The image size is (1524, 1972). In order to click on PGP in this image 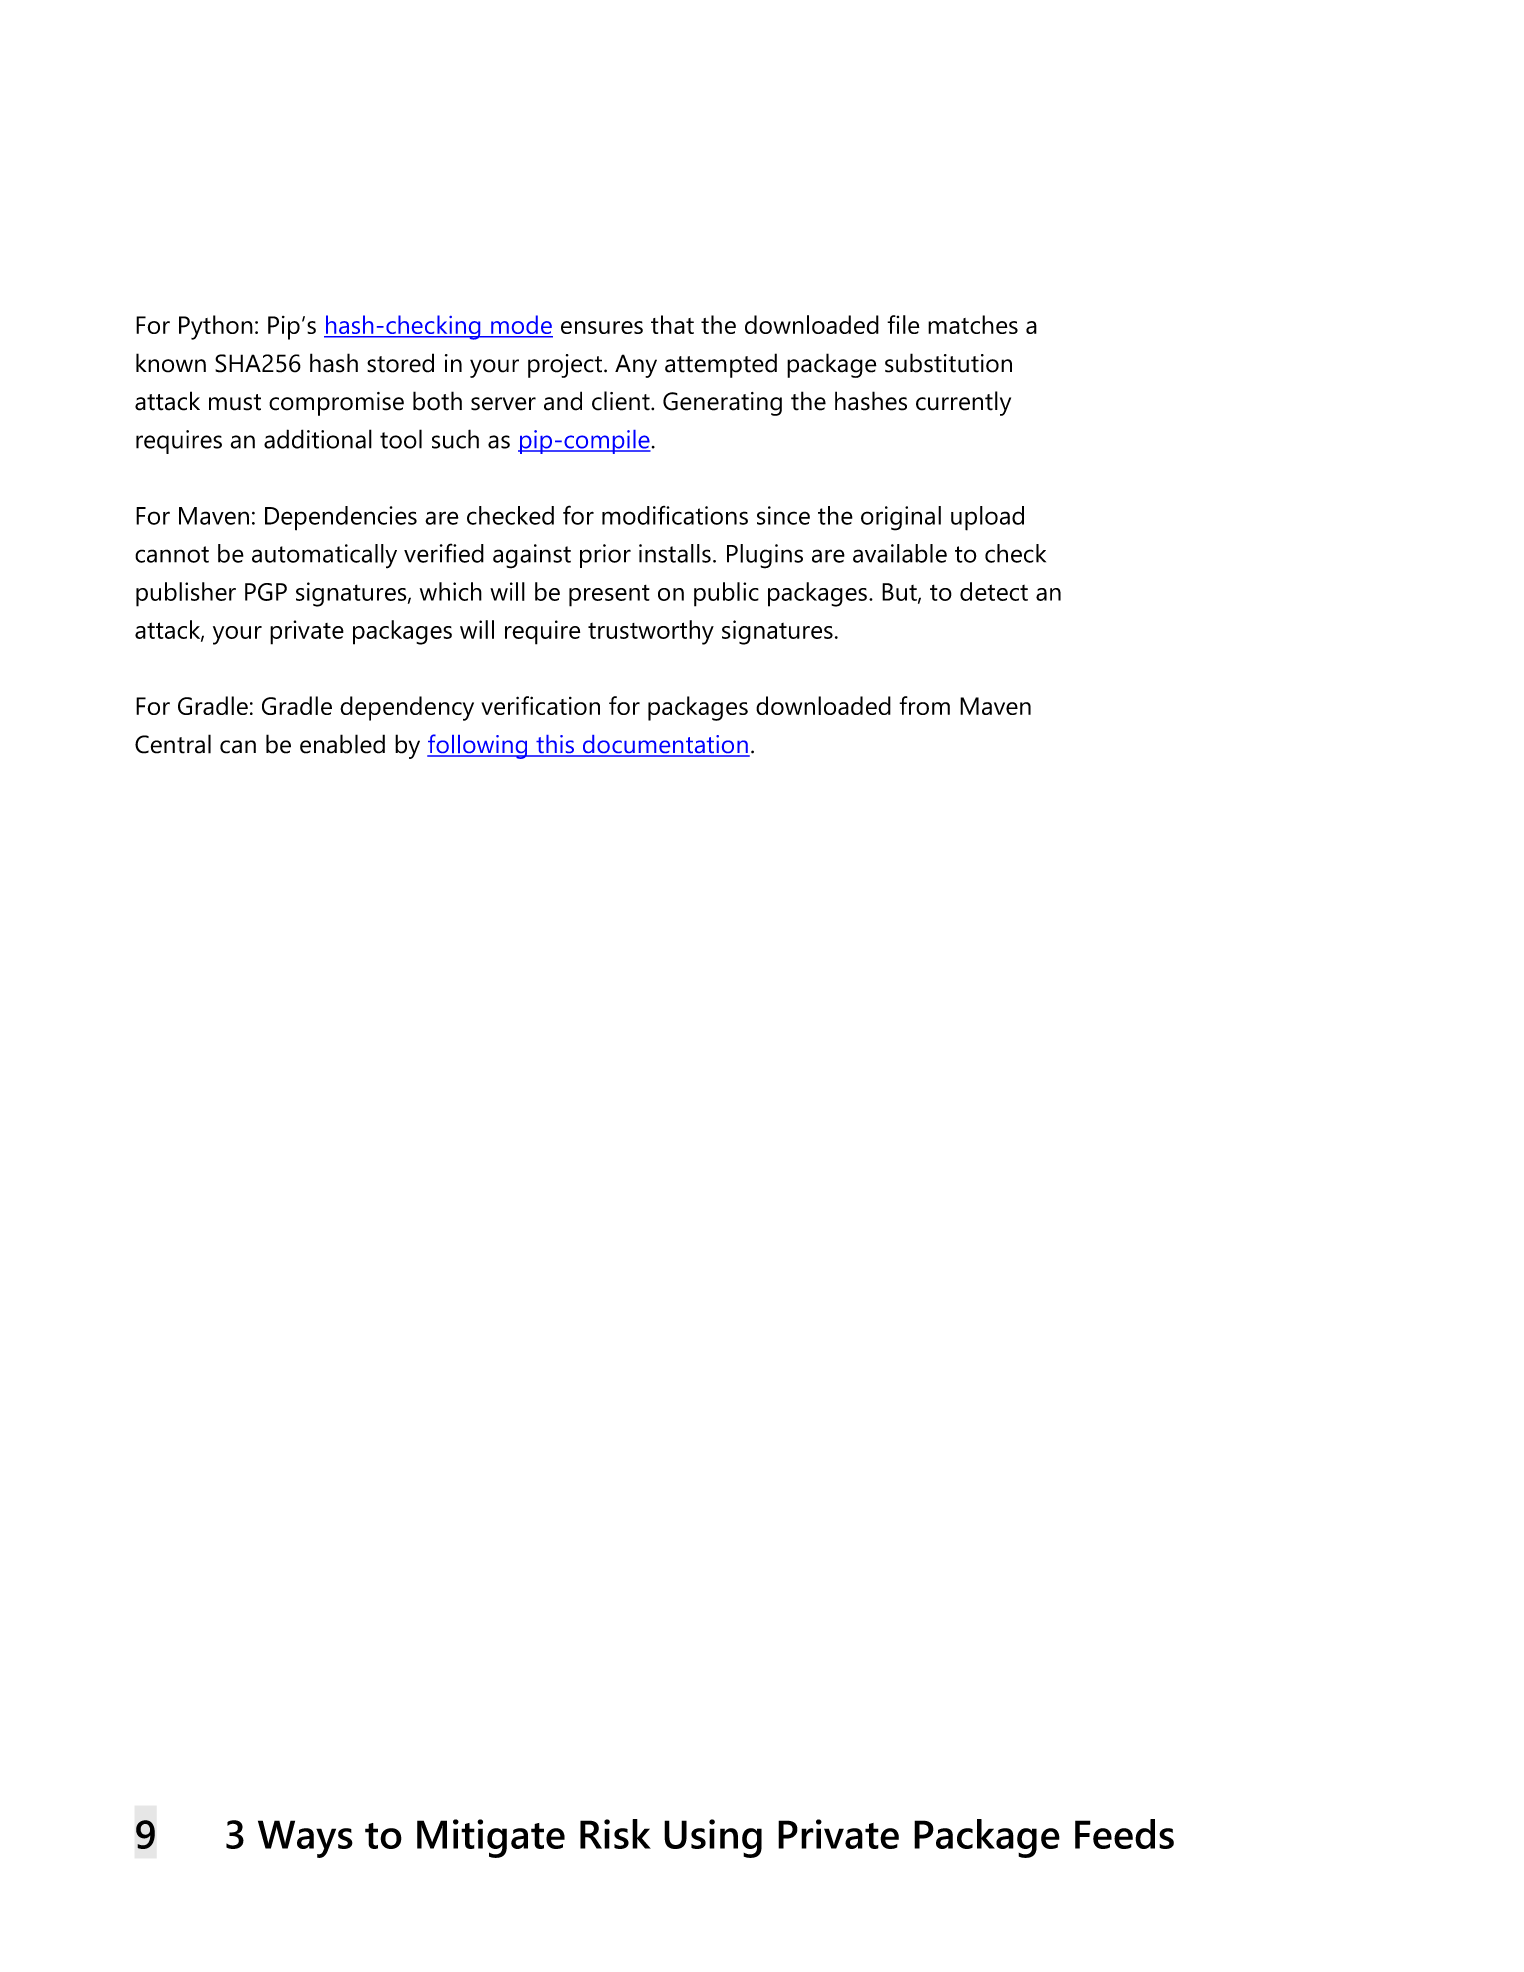, I will do `click(266, 592)`.
